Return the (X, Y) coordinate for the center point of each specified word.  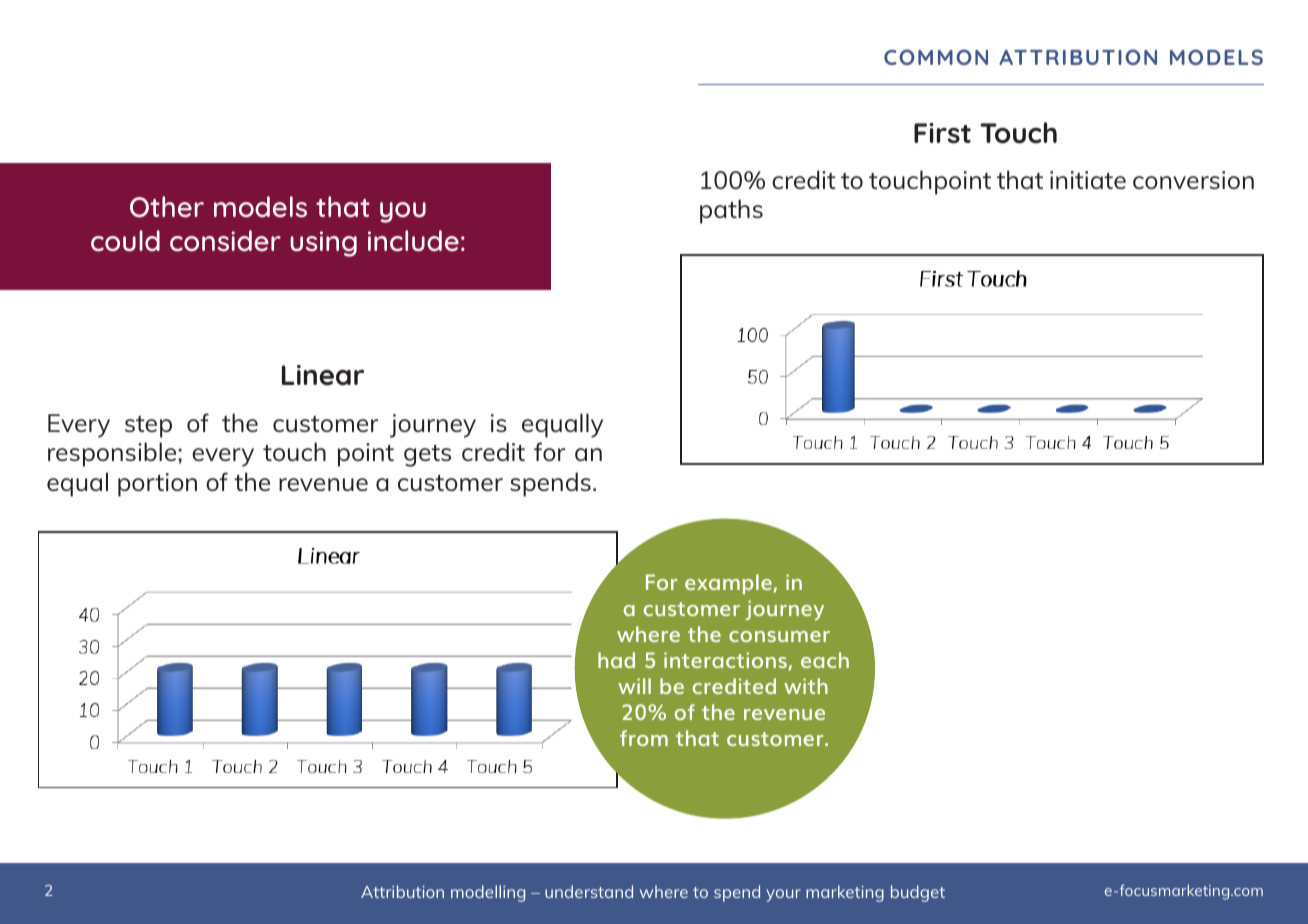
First (942, 133)
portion (157, 485)
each (825, 660)
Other (167, 207)
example (729, 584)
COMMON (936, 57)
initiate (1088, 180)
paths (731, 211)
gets (427, 456)
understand (589, 891)
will (634, 686)
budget (918, 893)
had (616, 660)
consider (225, 241)
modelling (488, 893)
